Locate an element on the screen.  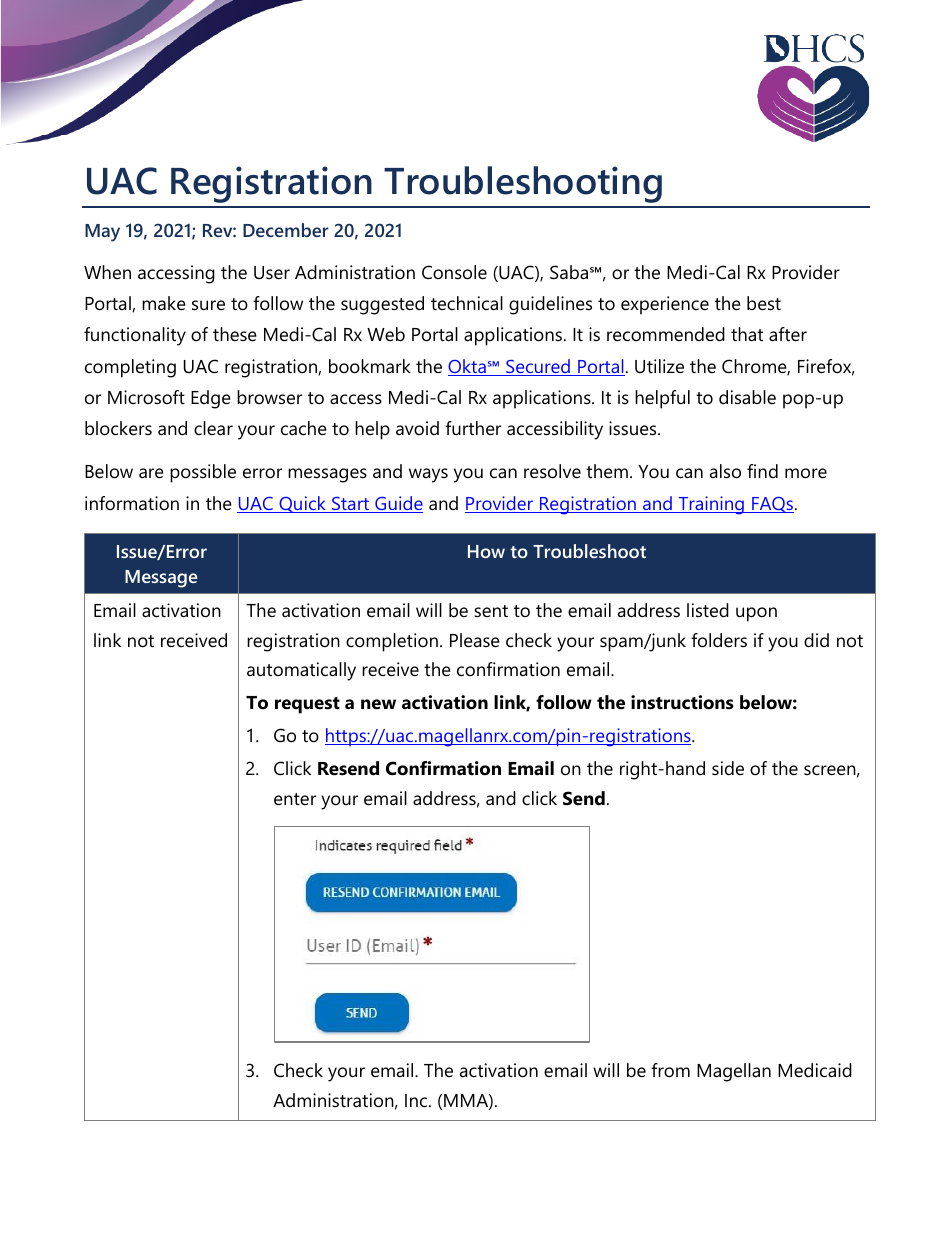
clear is located at coordinates (213, 428).
